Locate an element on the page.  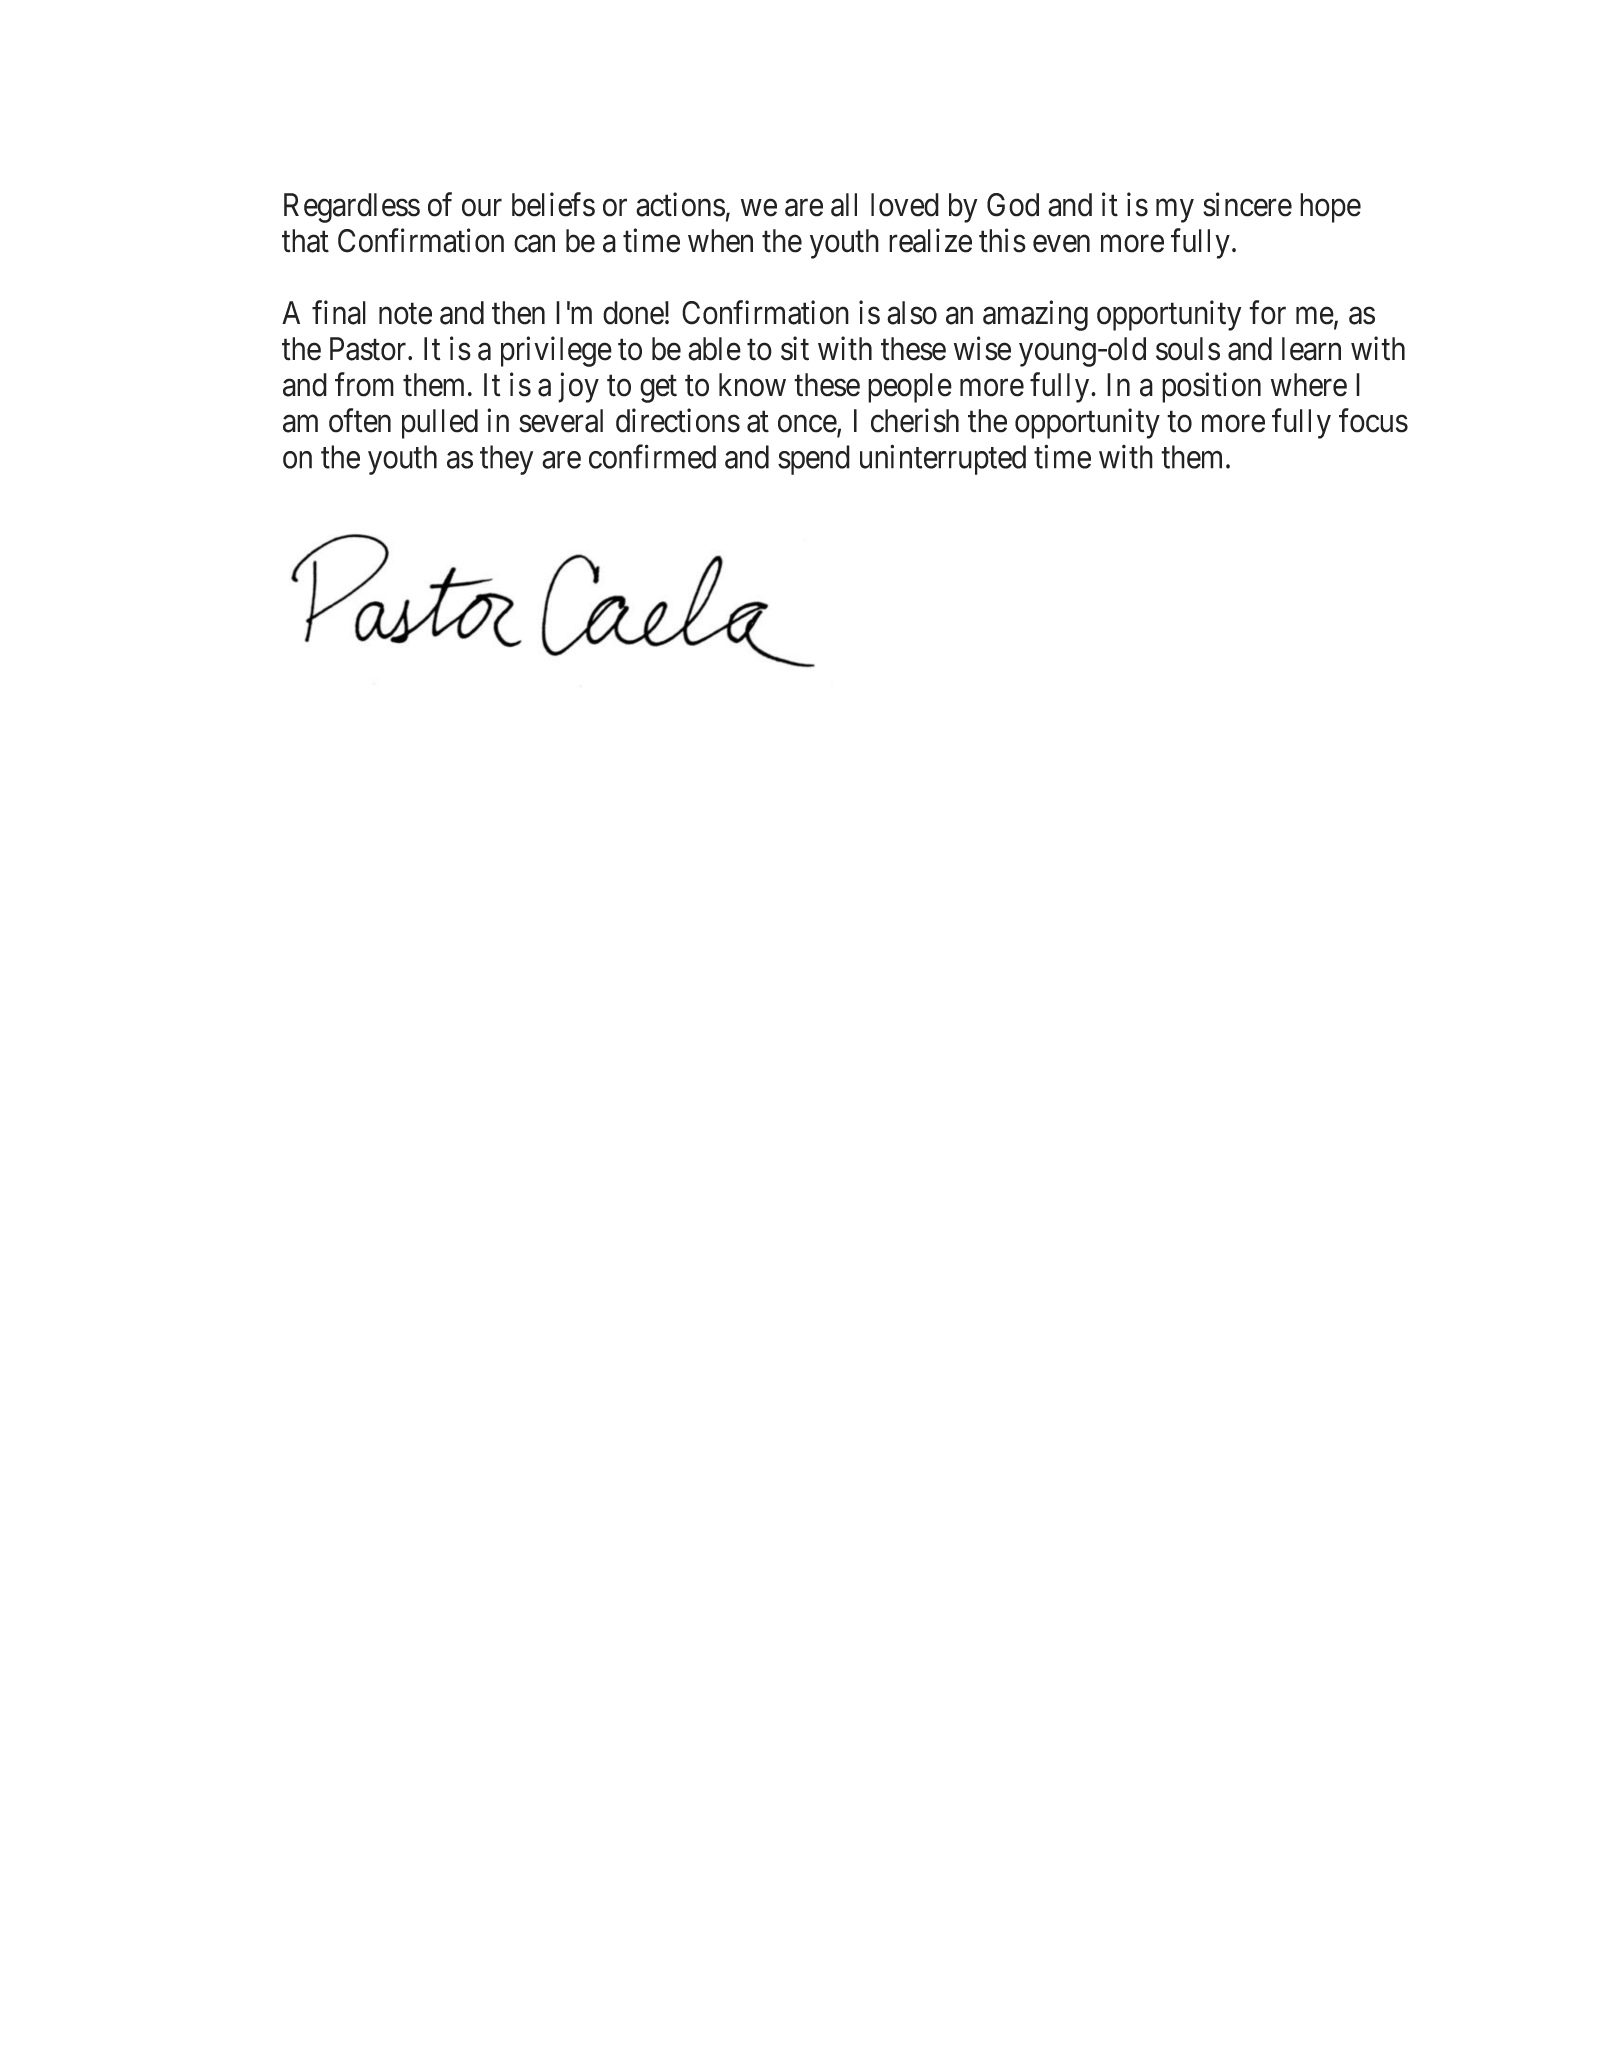
all is located at coordinates (844, 205).
